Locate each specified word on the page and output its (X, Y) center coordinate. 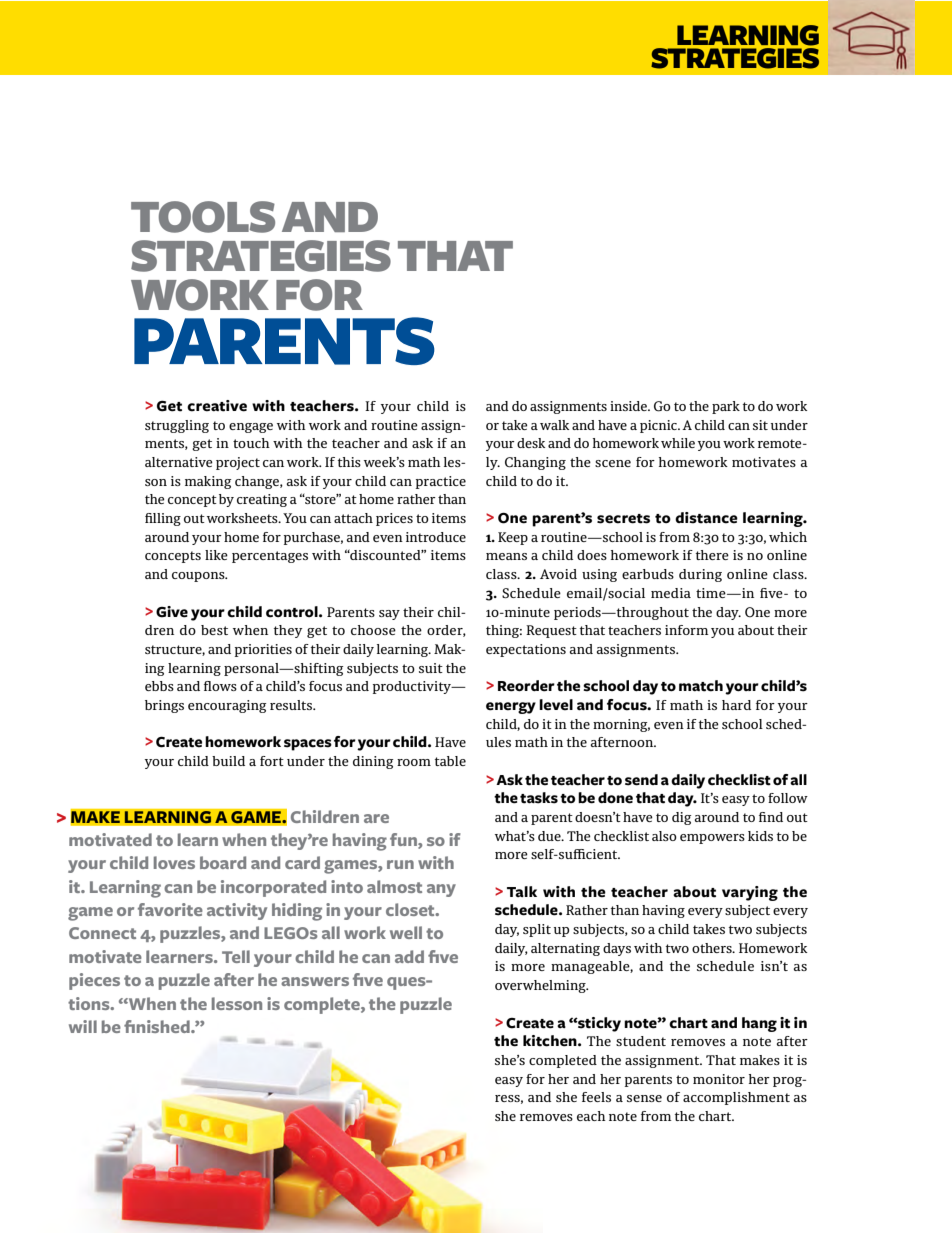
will (83, 1026)
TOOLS (203, 217)
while (678, 443)
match (701, 686)
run (400, 864)
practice (441, 482)
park (726, 407)
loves (174, 862)
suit (431, 668)
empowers (712, 839)
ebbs (159, 686)
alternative (179, 462)
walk (554, 425)
